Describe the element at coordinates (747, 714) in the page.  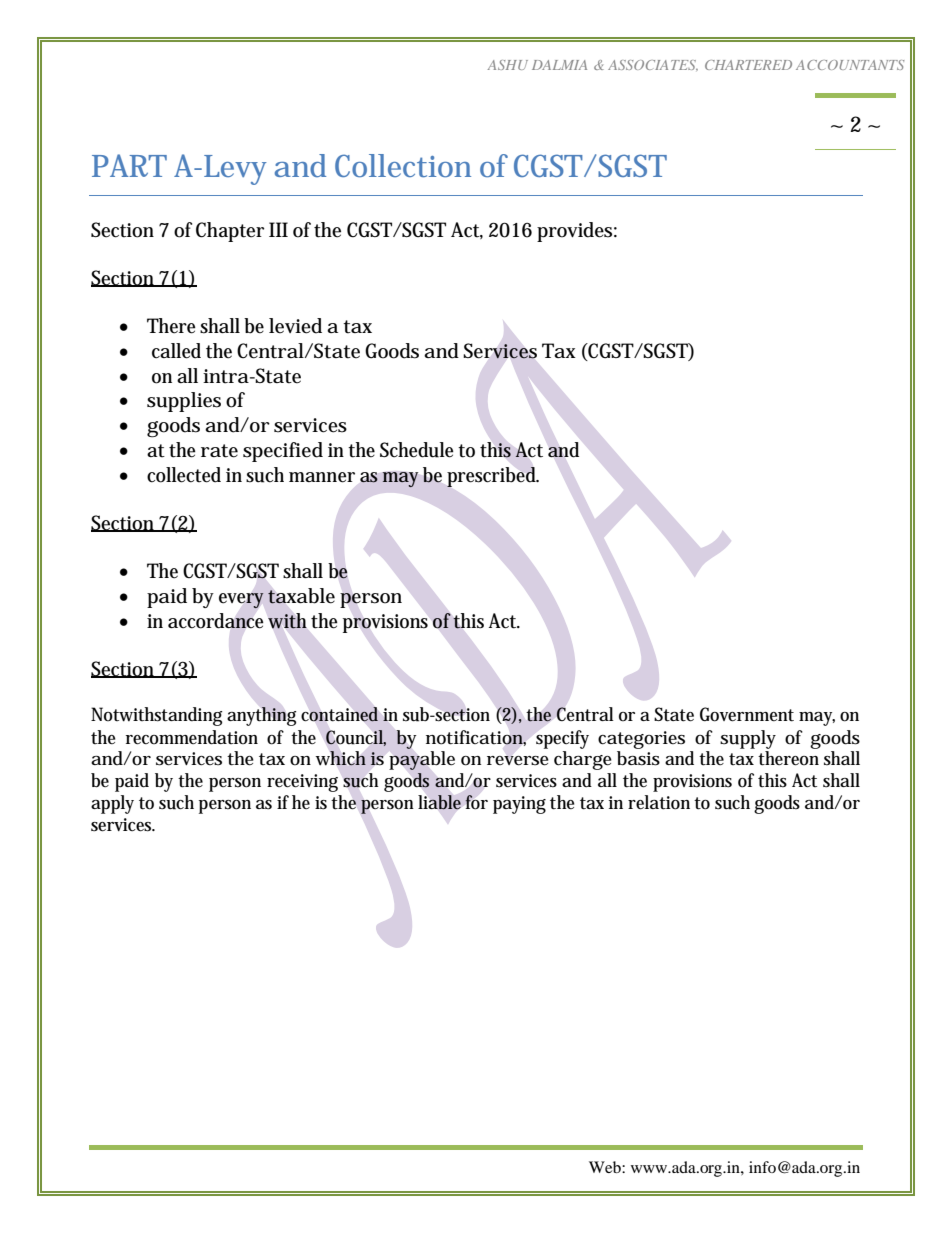
I see `Government` at that location.
